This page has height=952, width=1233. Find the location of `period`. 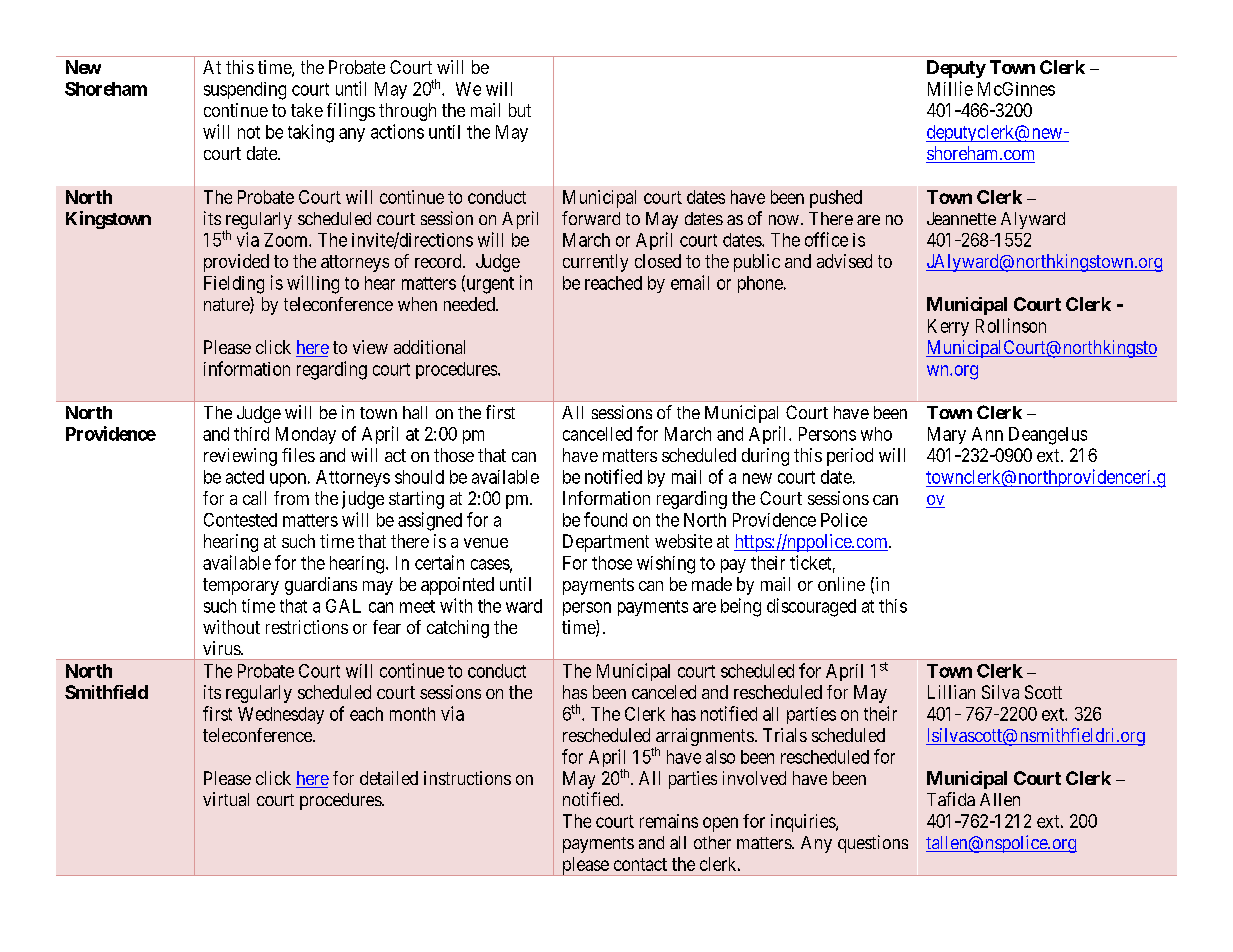

period is located at coordinates (850, 457).
